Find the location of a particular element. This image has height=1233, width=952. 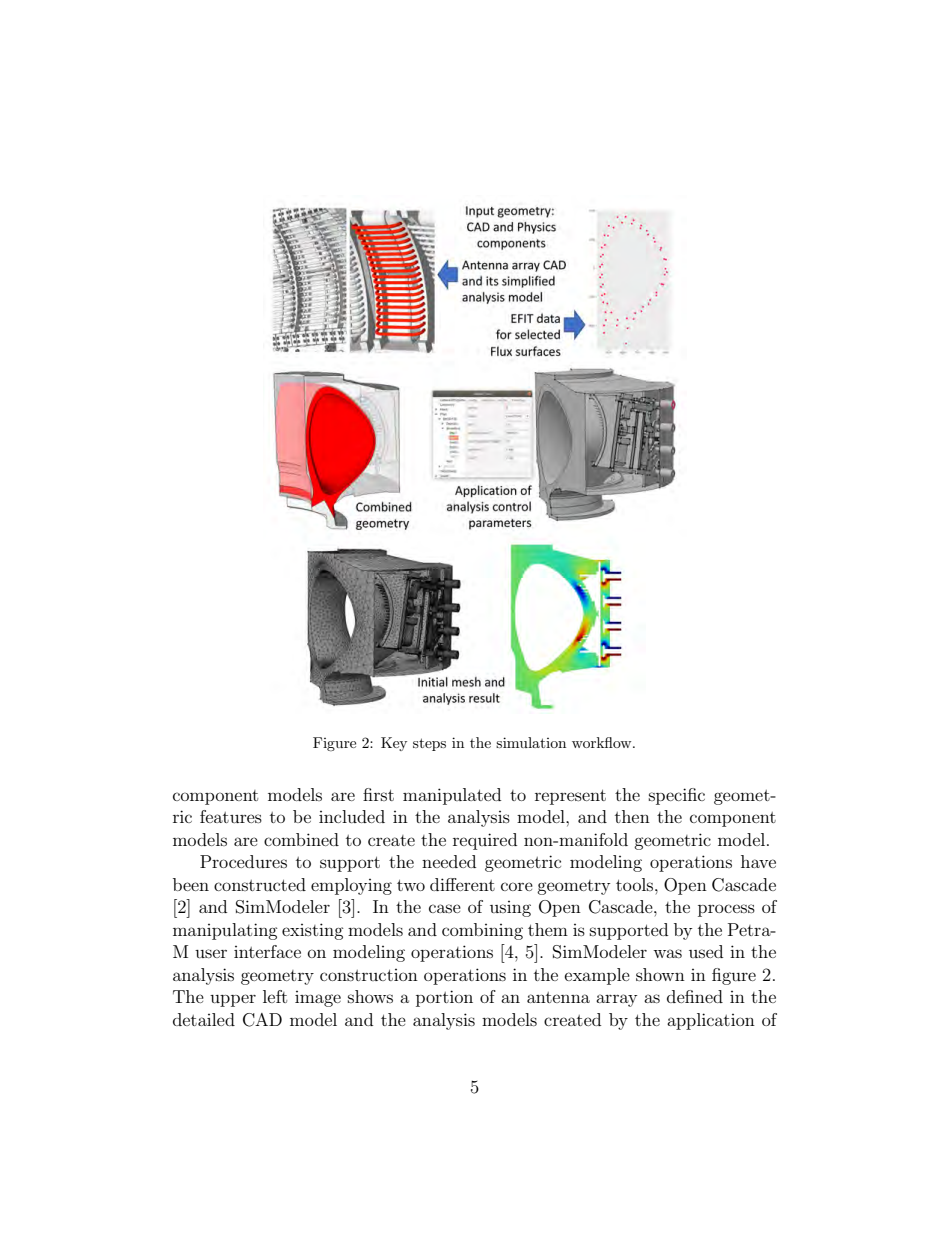

process is located at coordinates (726, 910).
